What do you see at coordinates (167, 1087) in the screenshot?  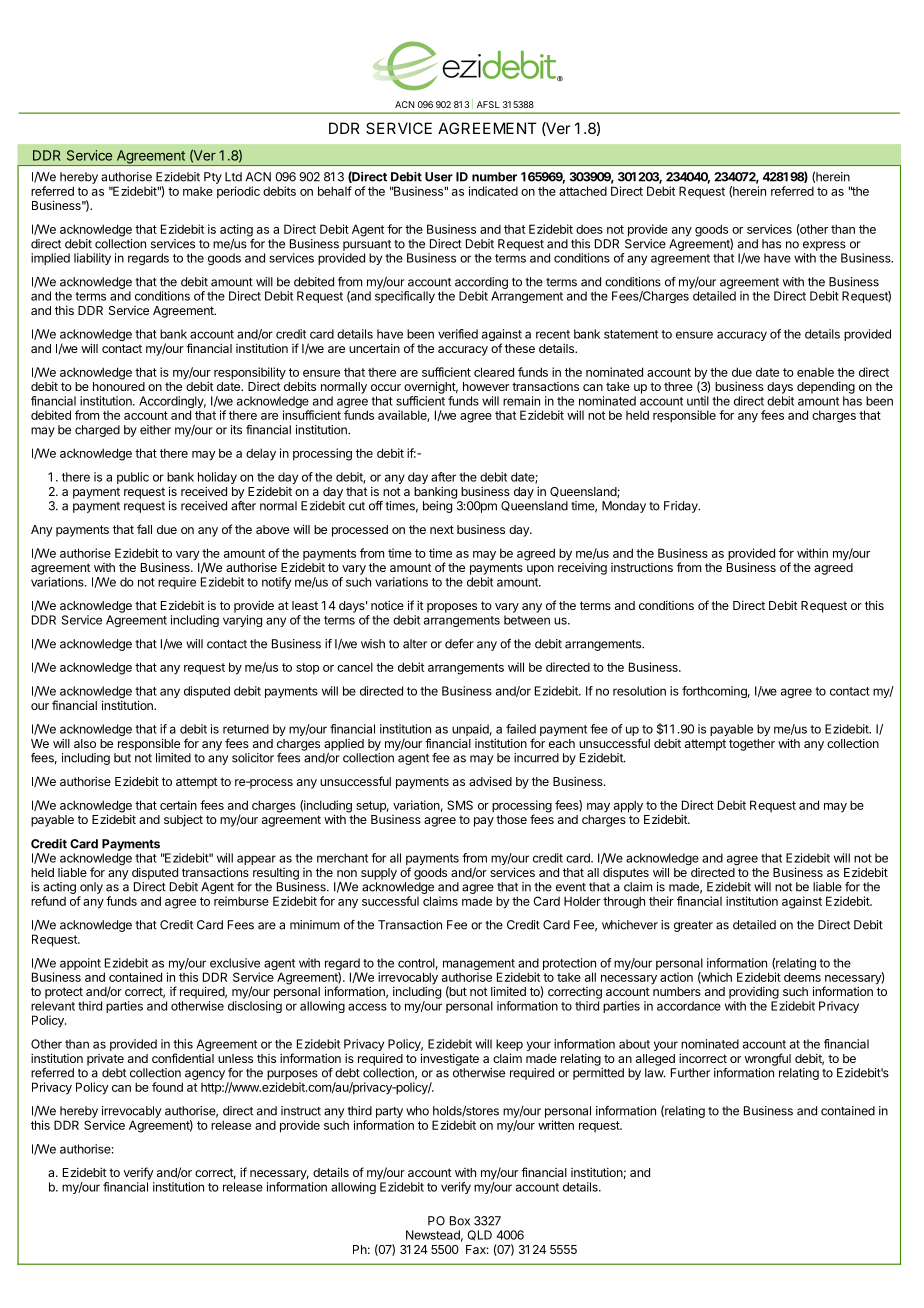 I see `found` at bounding box center [167, 1087].
